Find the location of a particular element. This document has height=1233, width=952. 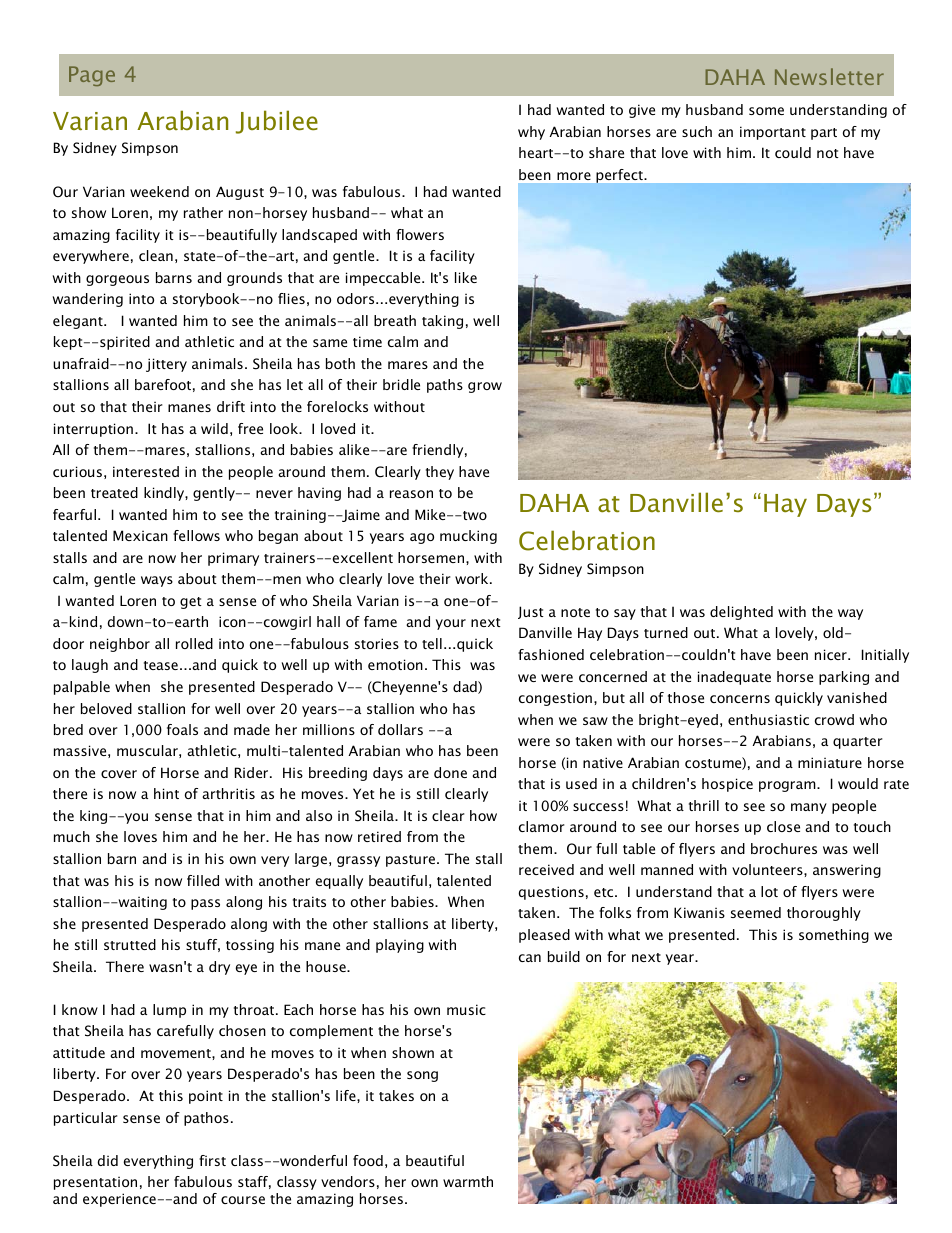

interested is located at coordinates (146, 471).
